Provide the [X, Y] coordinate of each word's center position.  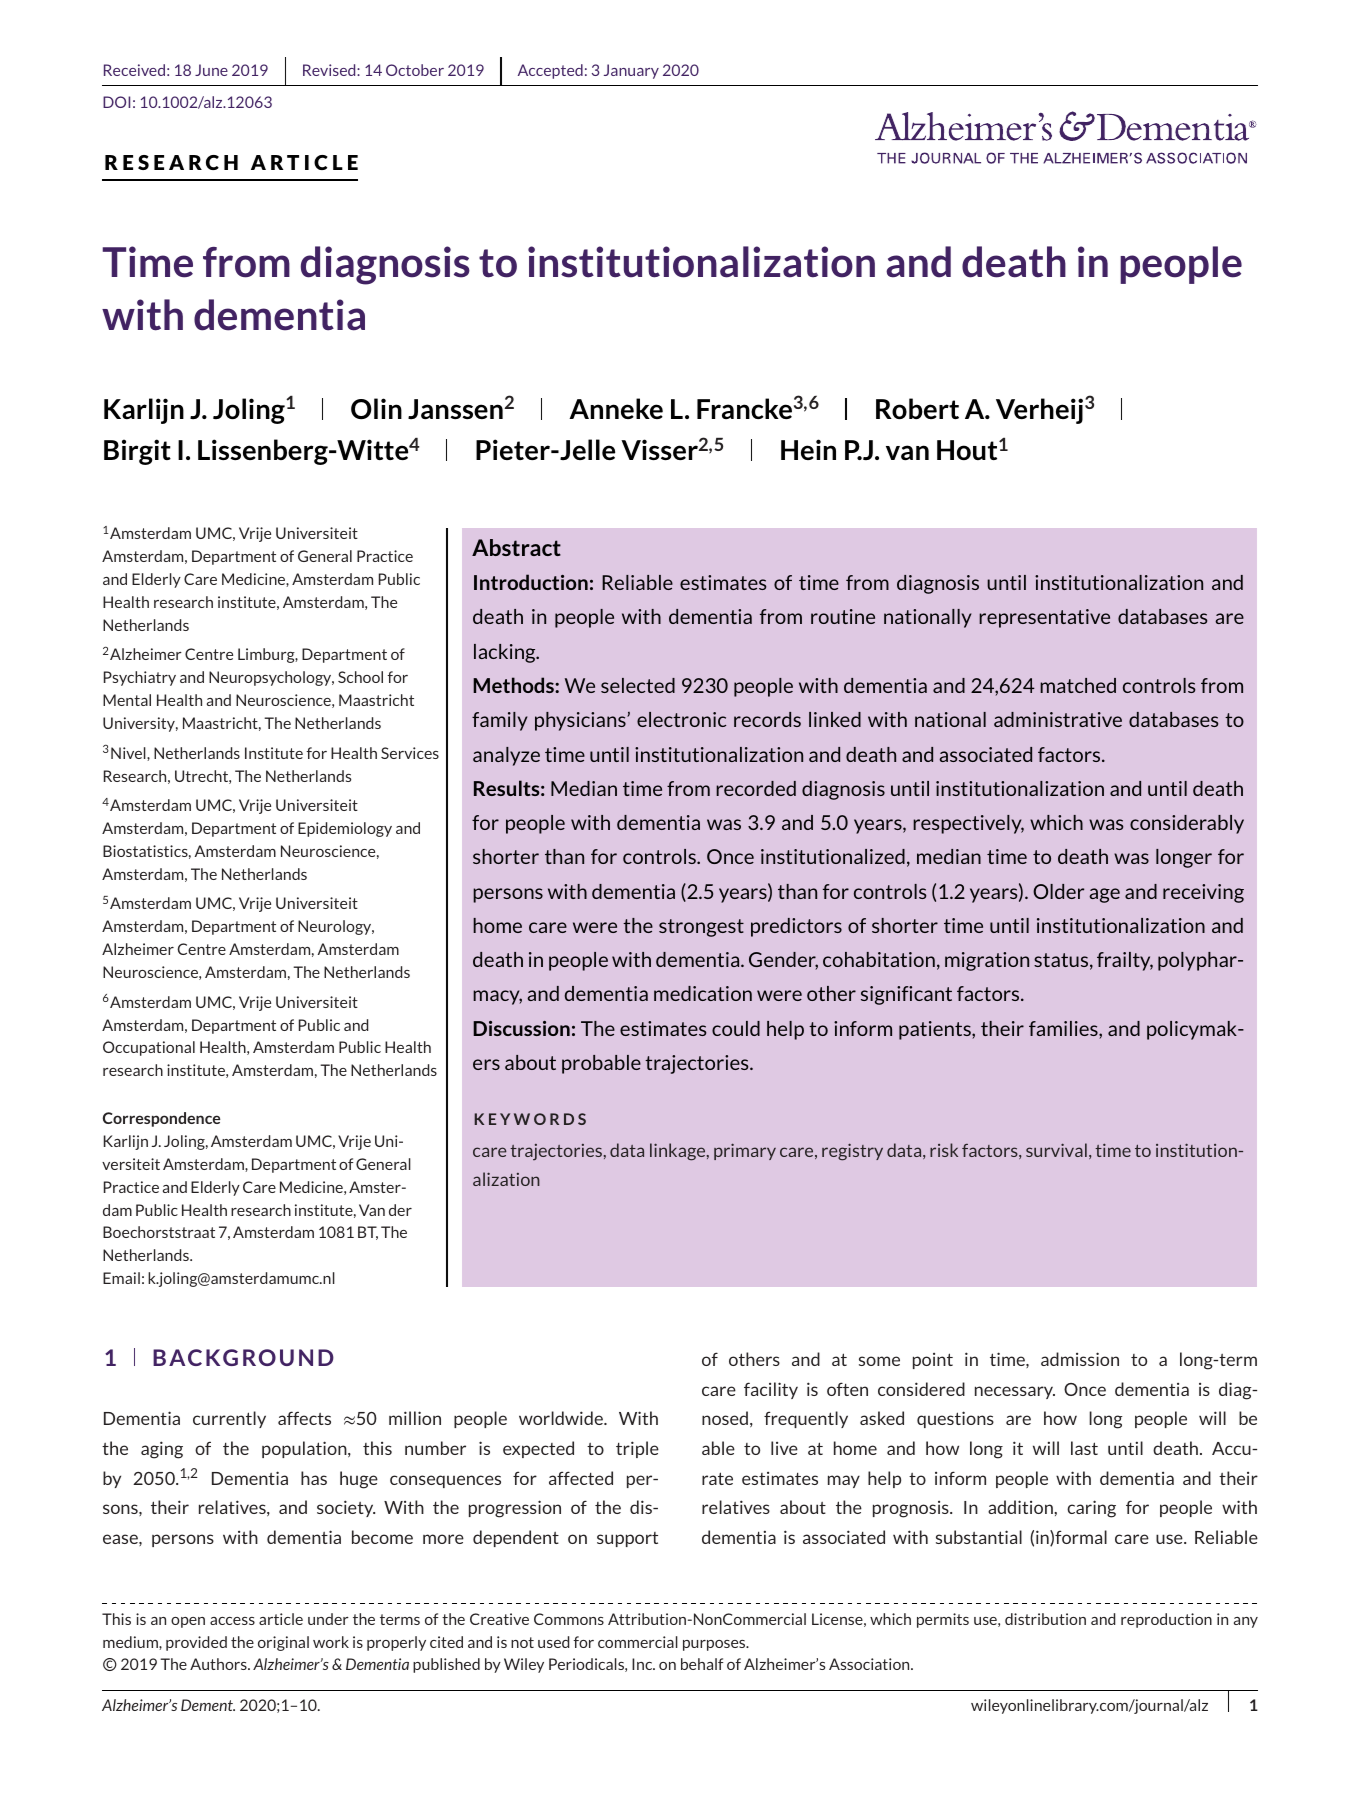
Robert [917, 408]
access [232, 1621]
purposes [715, 1645]
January [631, 71]
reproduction [1166, 1620]
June [211, 70]
